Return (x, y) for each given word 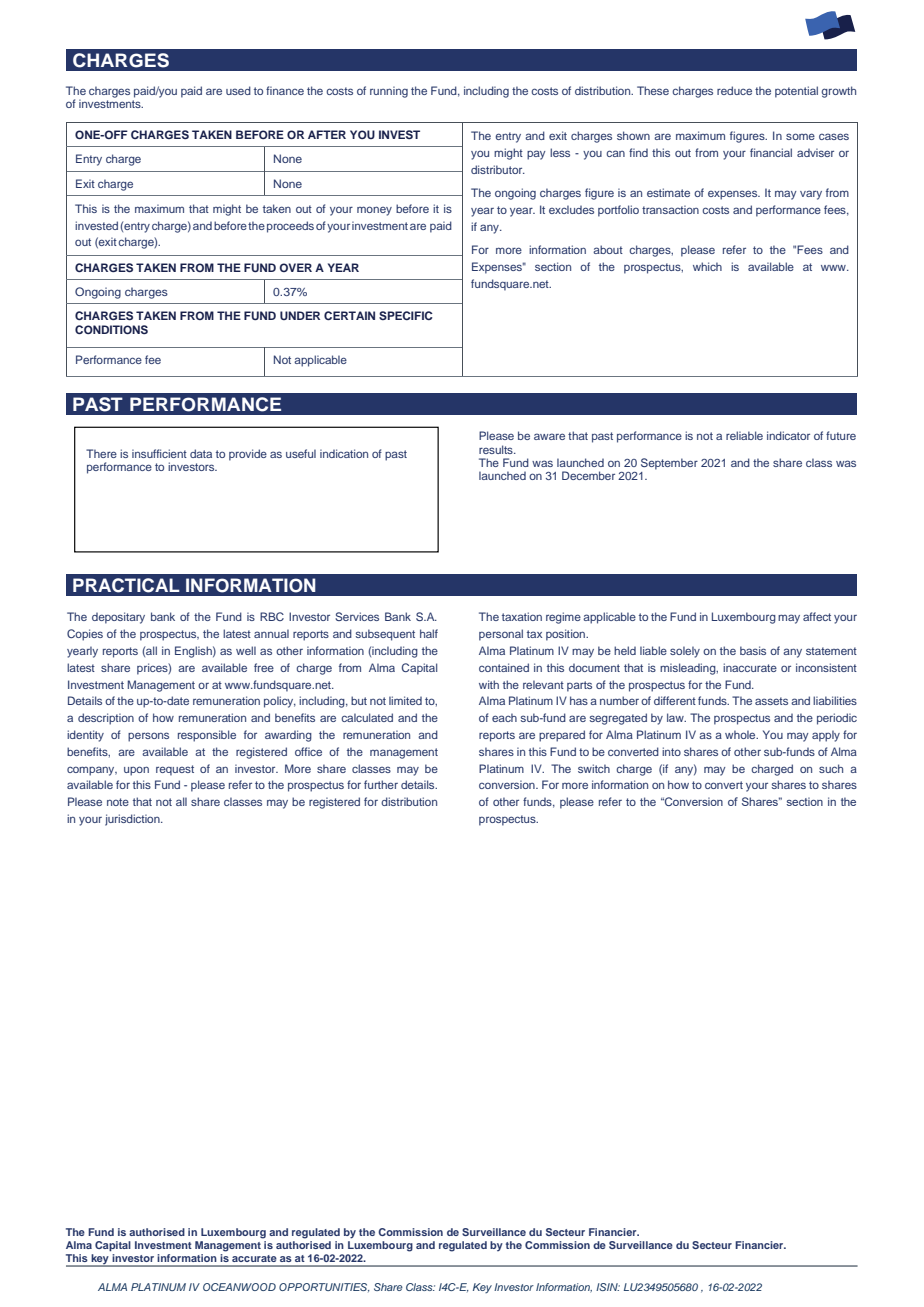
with (489, 684)
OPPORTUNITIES (324, 1287)
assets (771, 701)
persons (148, 737)
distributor (498, 169)
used (238, 90)
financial (771, 152)
